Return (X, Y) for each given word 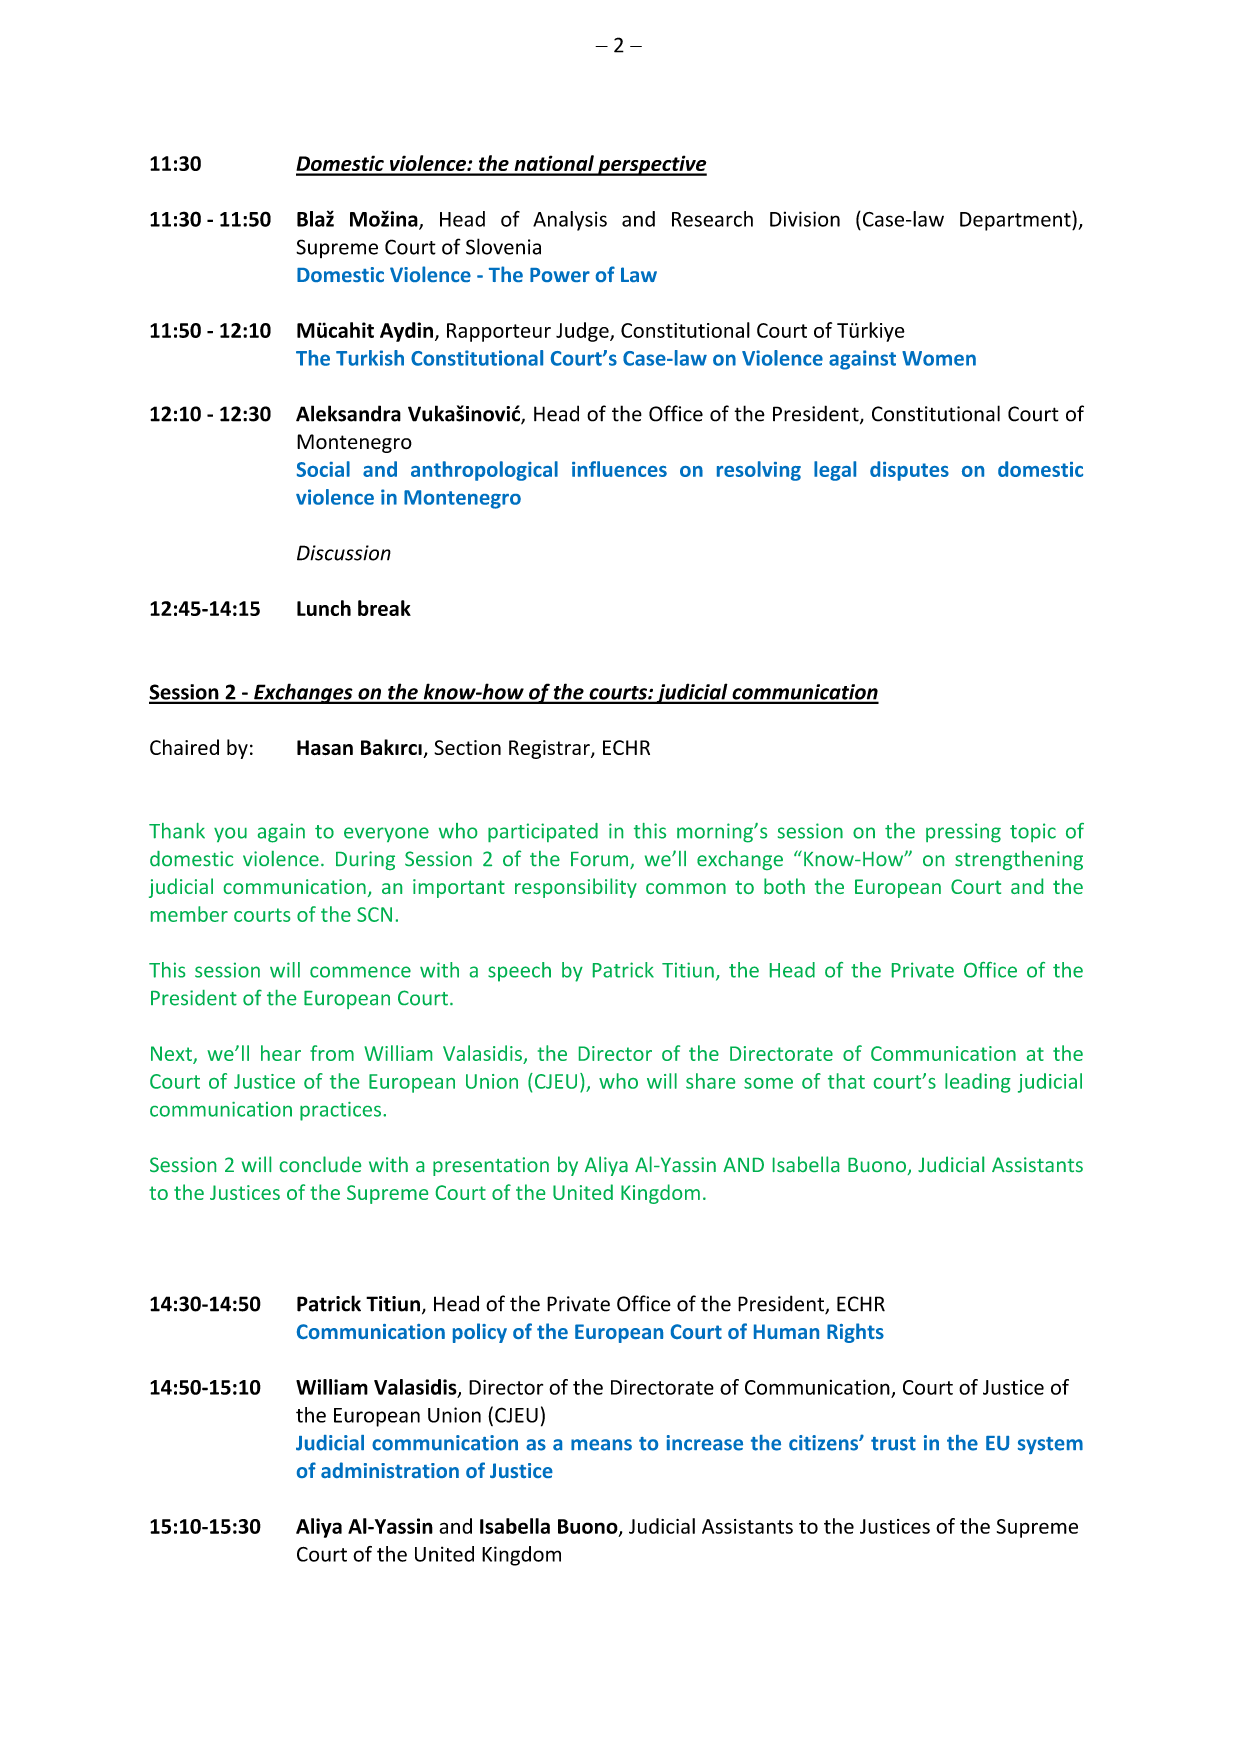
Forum (601, 860)
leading (978, 1083)
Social (323, 469)
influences (619, 469)
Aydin (406, 332)
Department (1016, 221)
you (230, 834)
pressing (963, 833)
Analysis (570, 221)
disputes (909, 471)
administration (390, 1470)
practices (342, 1111)
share (710, 1081)
